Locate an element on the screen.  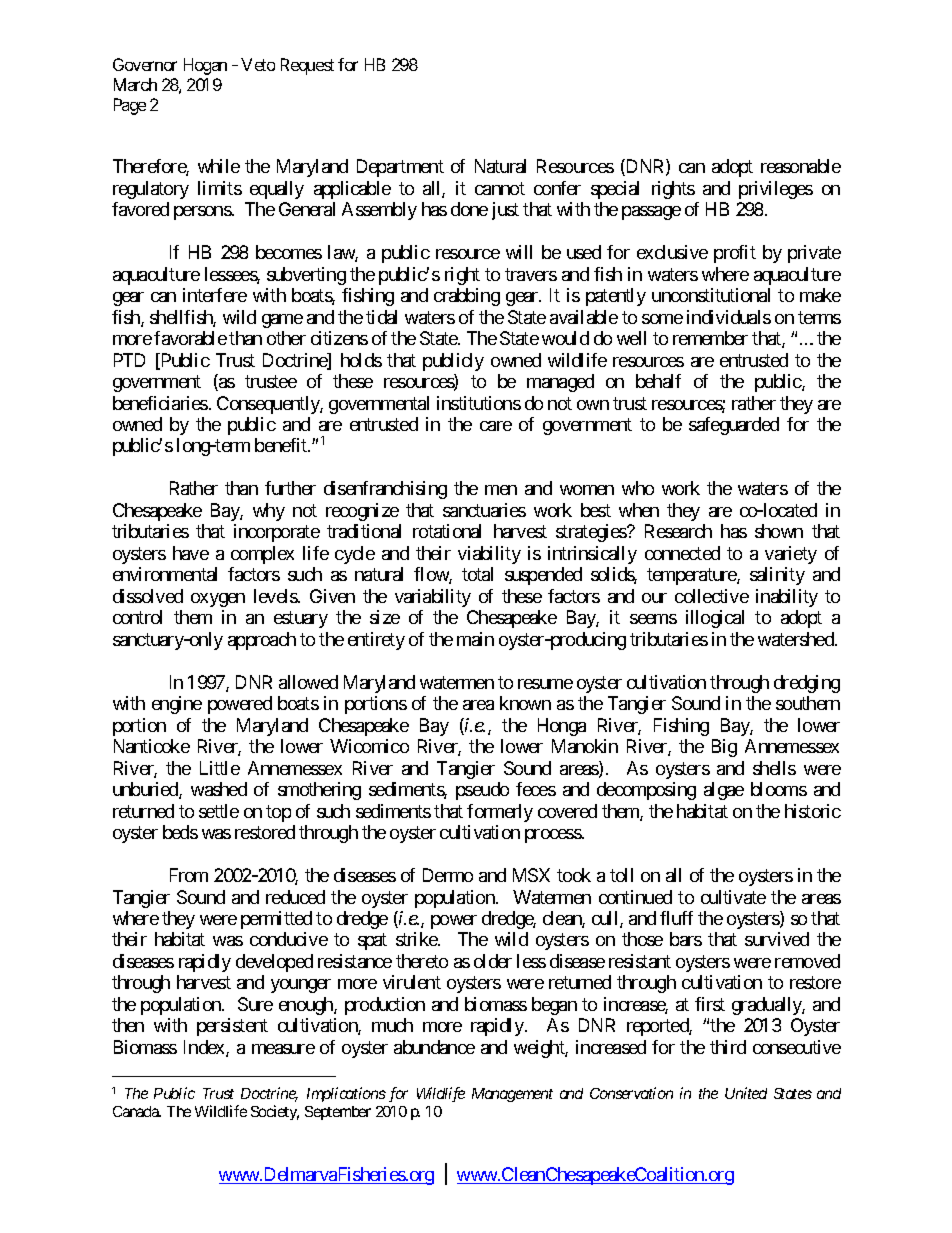
Index is located at coordinates (205, 1048).
